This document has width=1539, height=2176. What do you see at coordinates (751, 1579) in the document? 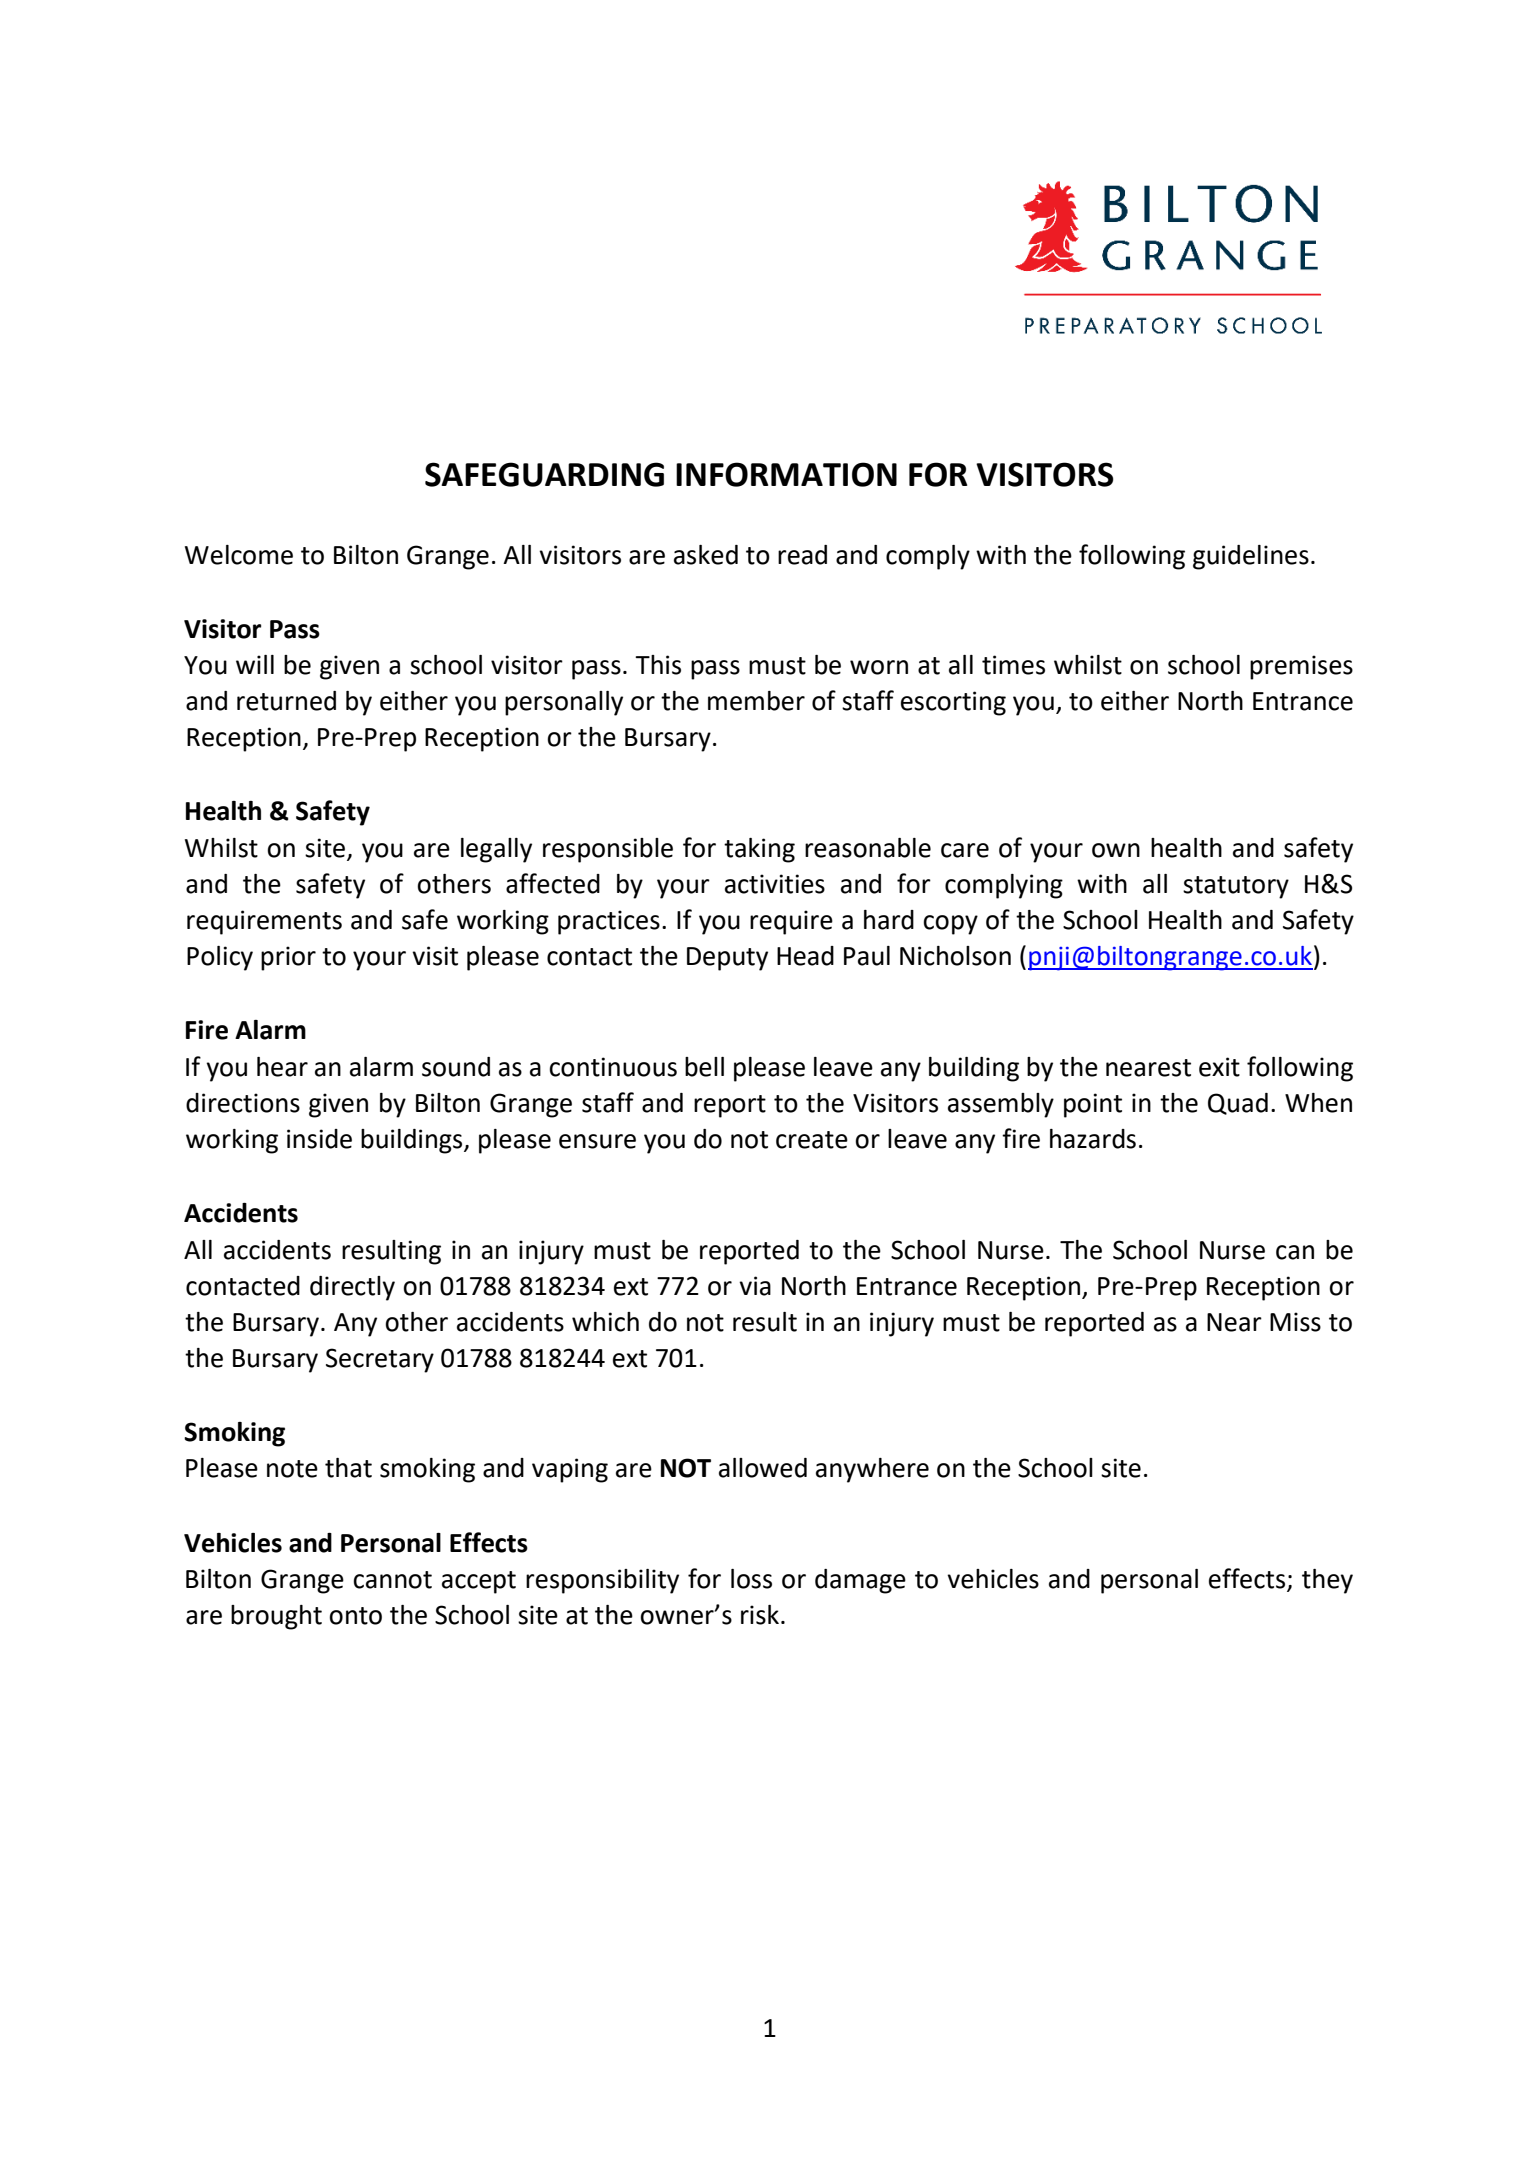
I see `loss` at bounding box center [751, 1579].
